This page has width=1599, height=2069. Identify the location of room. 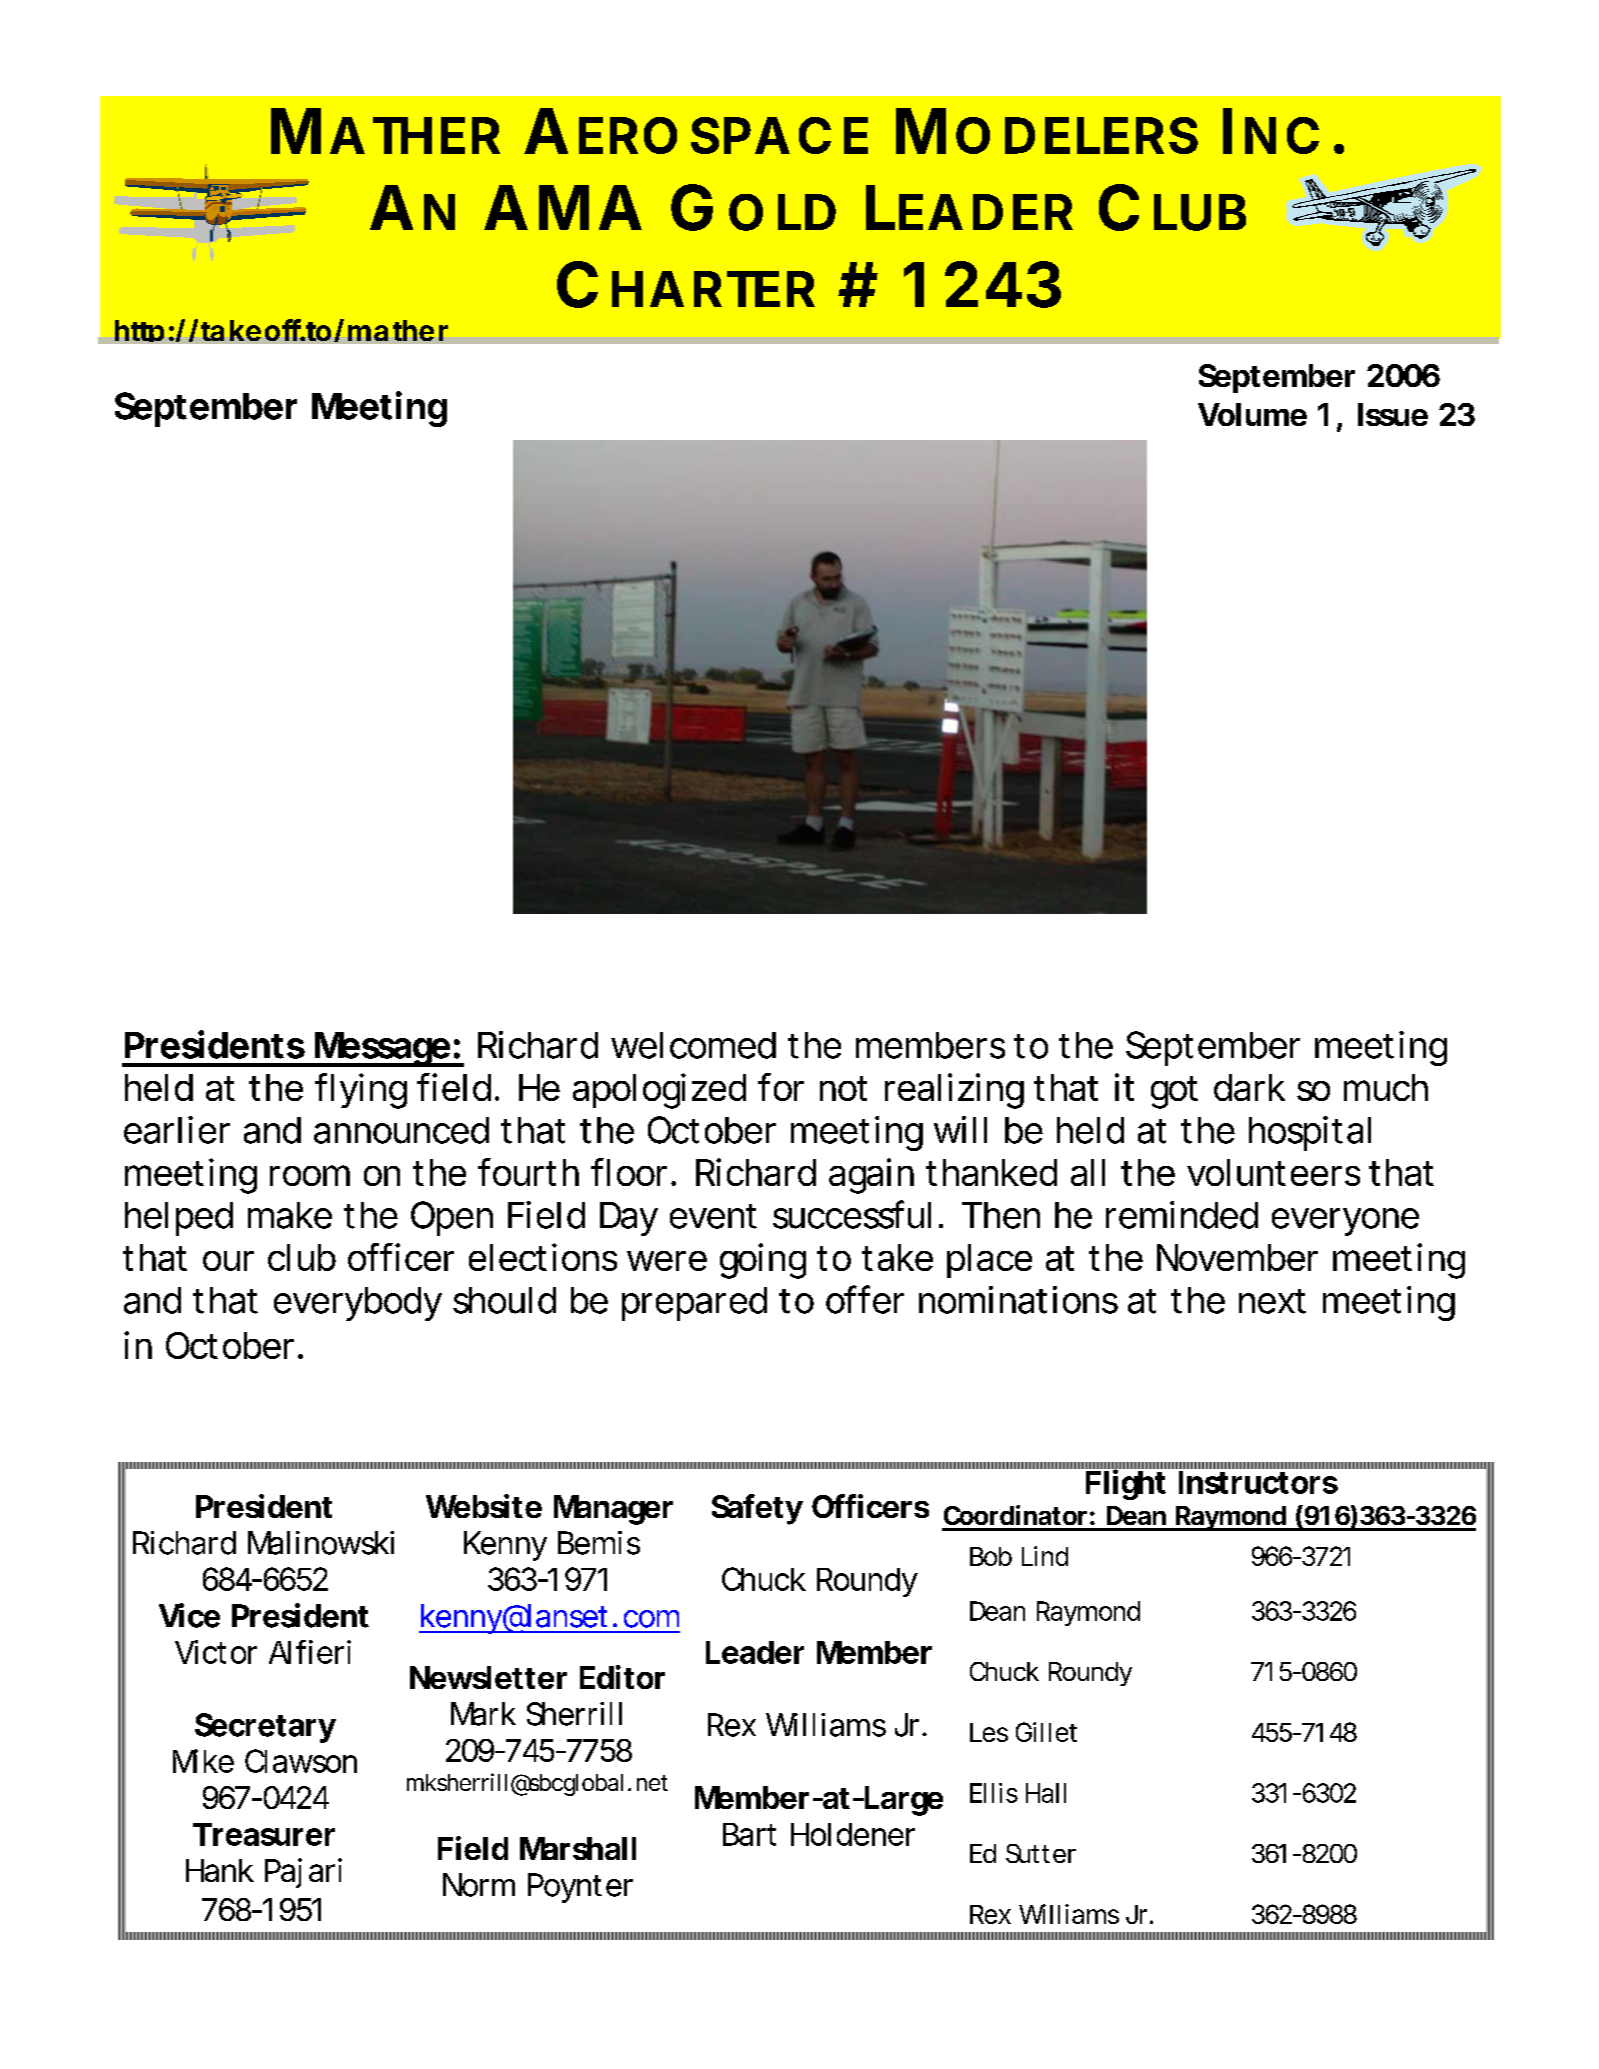
(310, 1175).
